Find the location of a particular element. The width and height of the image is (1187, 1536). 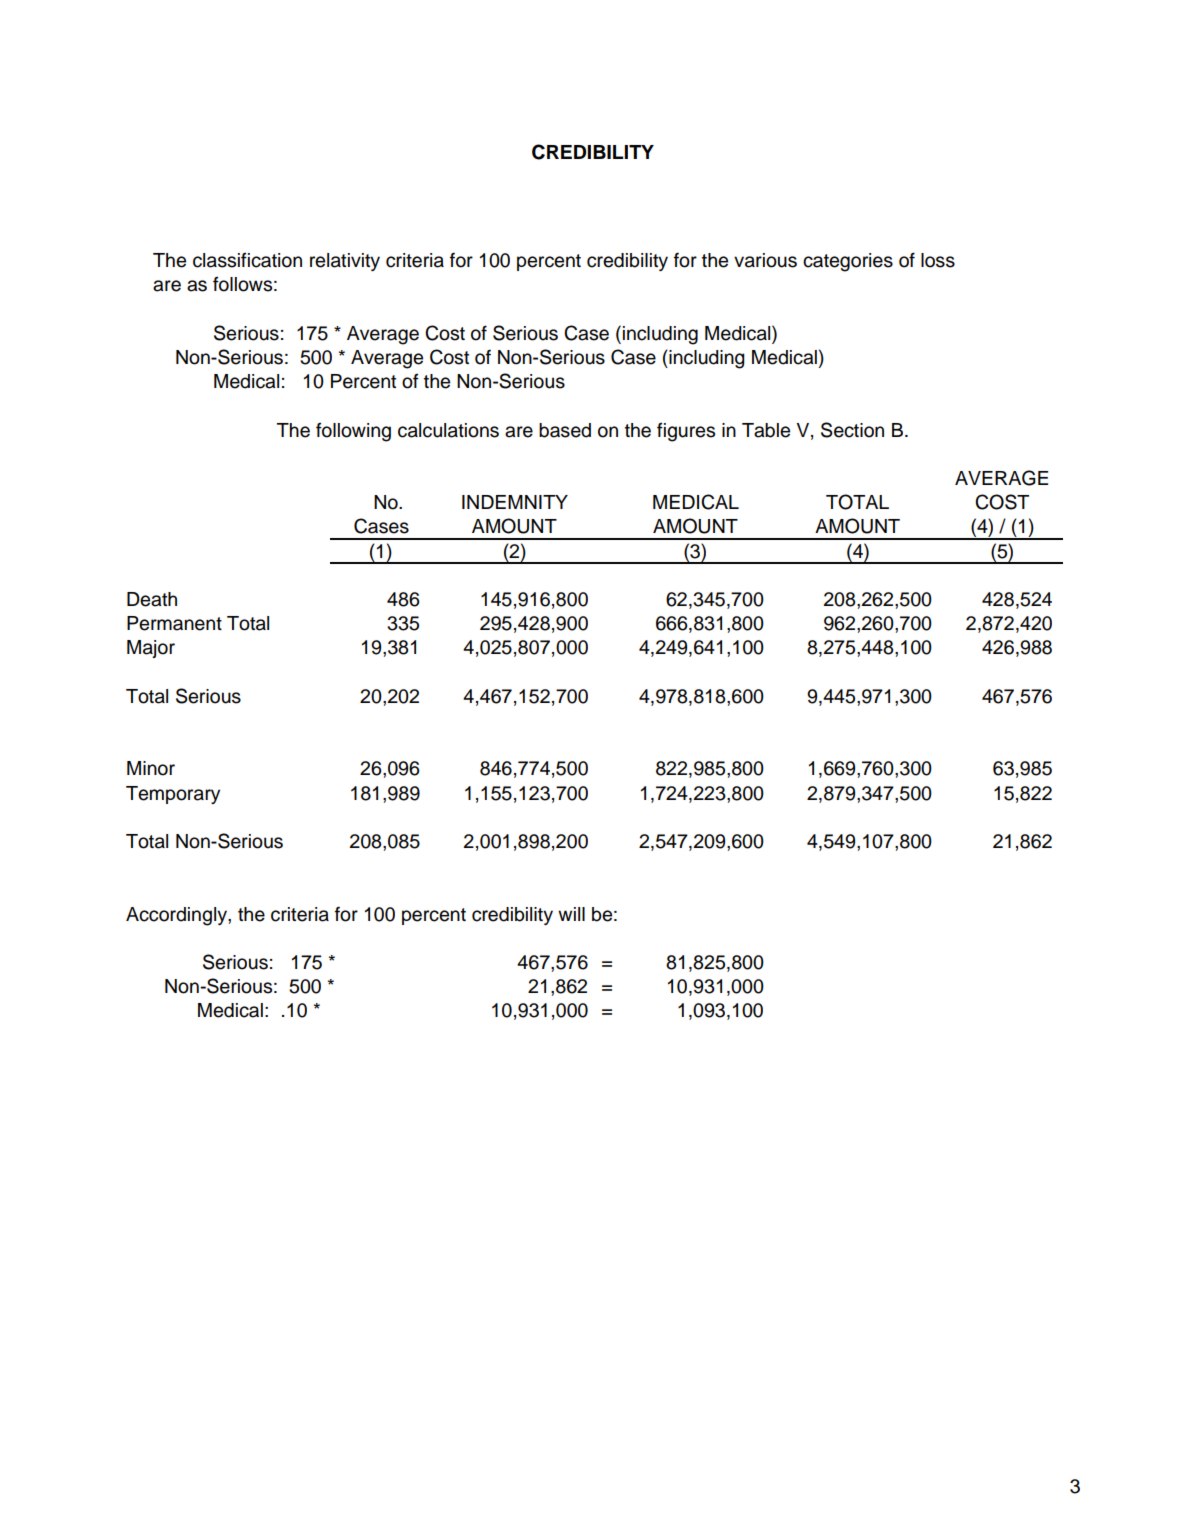

classification is located at coordinates (247, 260).
